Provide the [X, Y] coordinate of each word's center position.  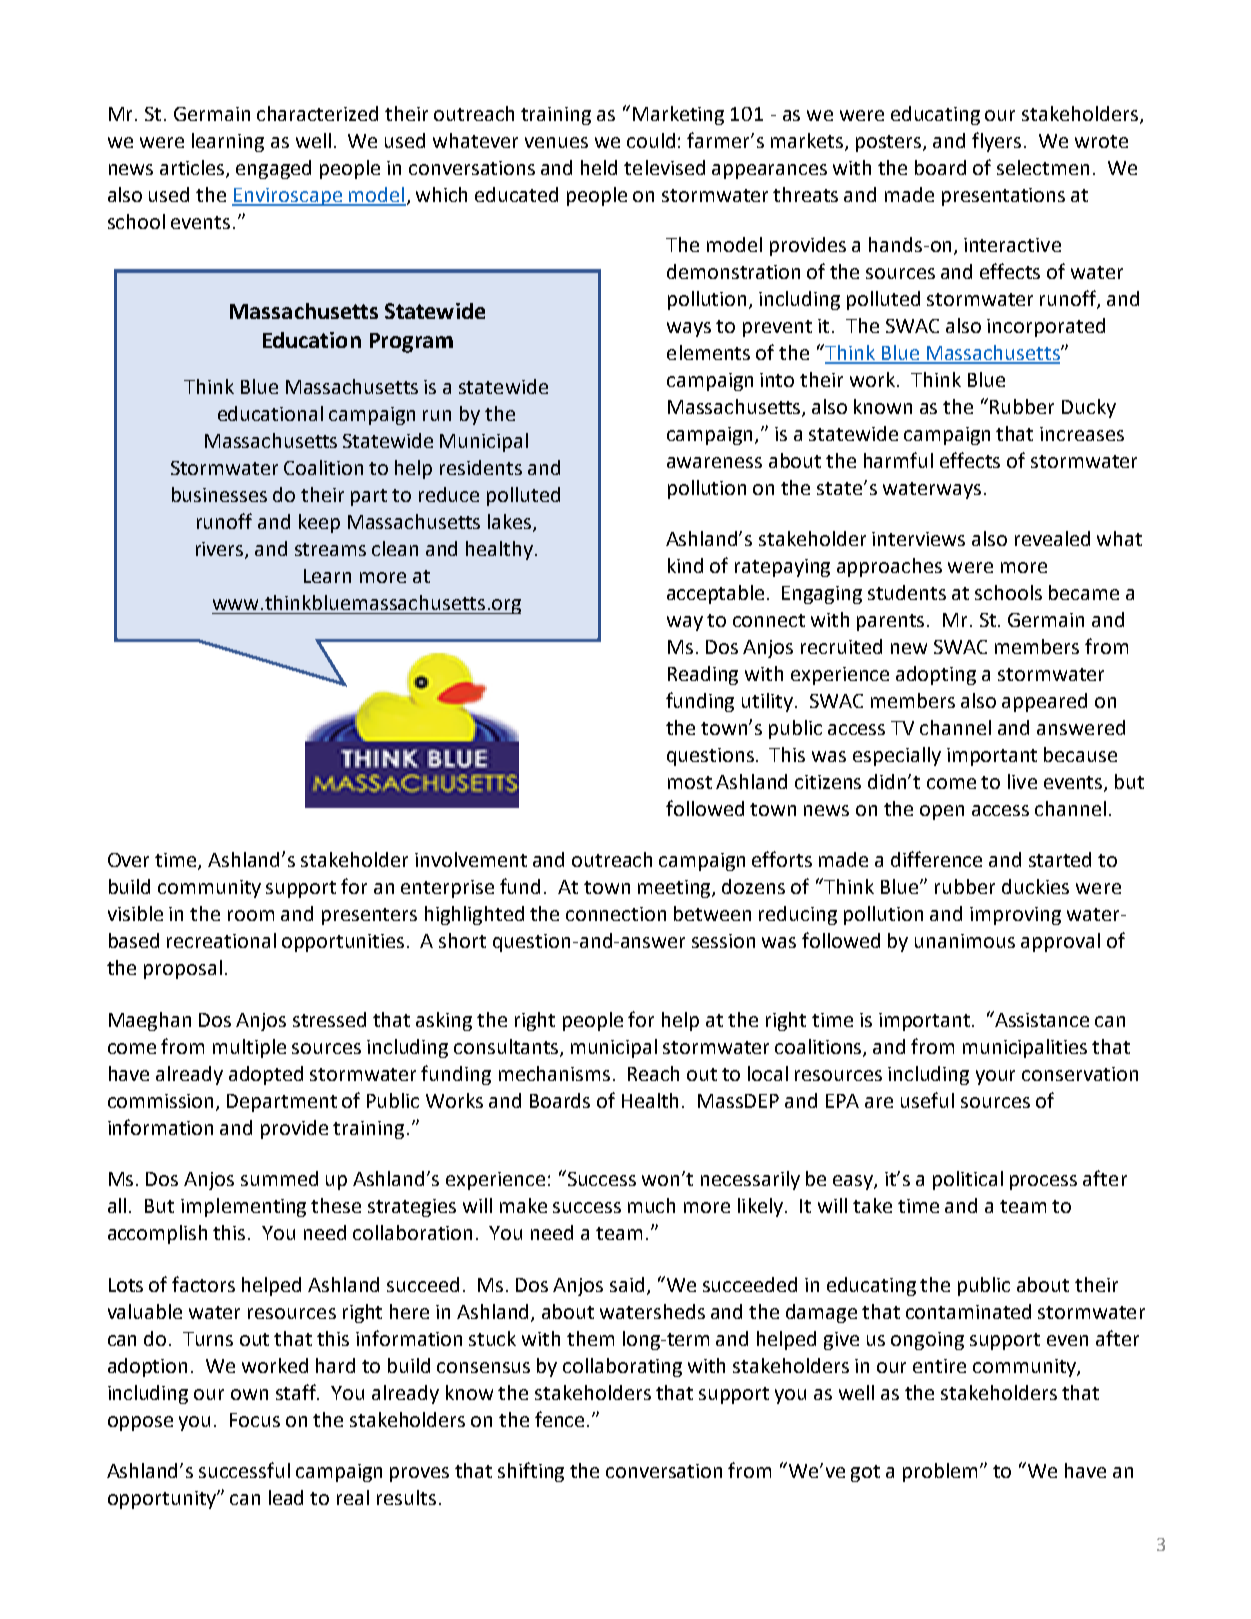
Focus [255, 1420]
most [690, 782]
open [942, 812]
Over [128, 860]
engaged [273, 169]
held [599, 167]
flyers [996, 142]
